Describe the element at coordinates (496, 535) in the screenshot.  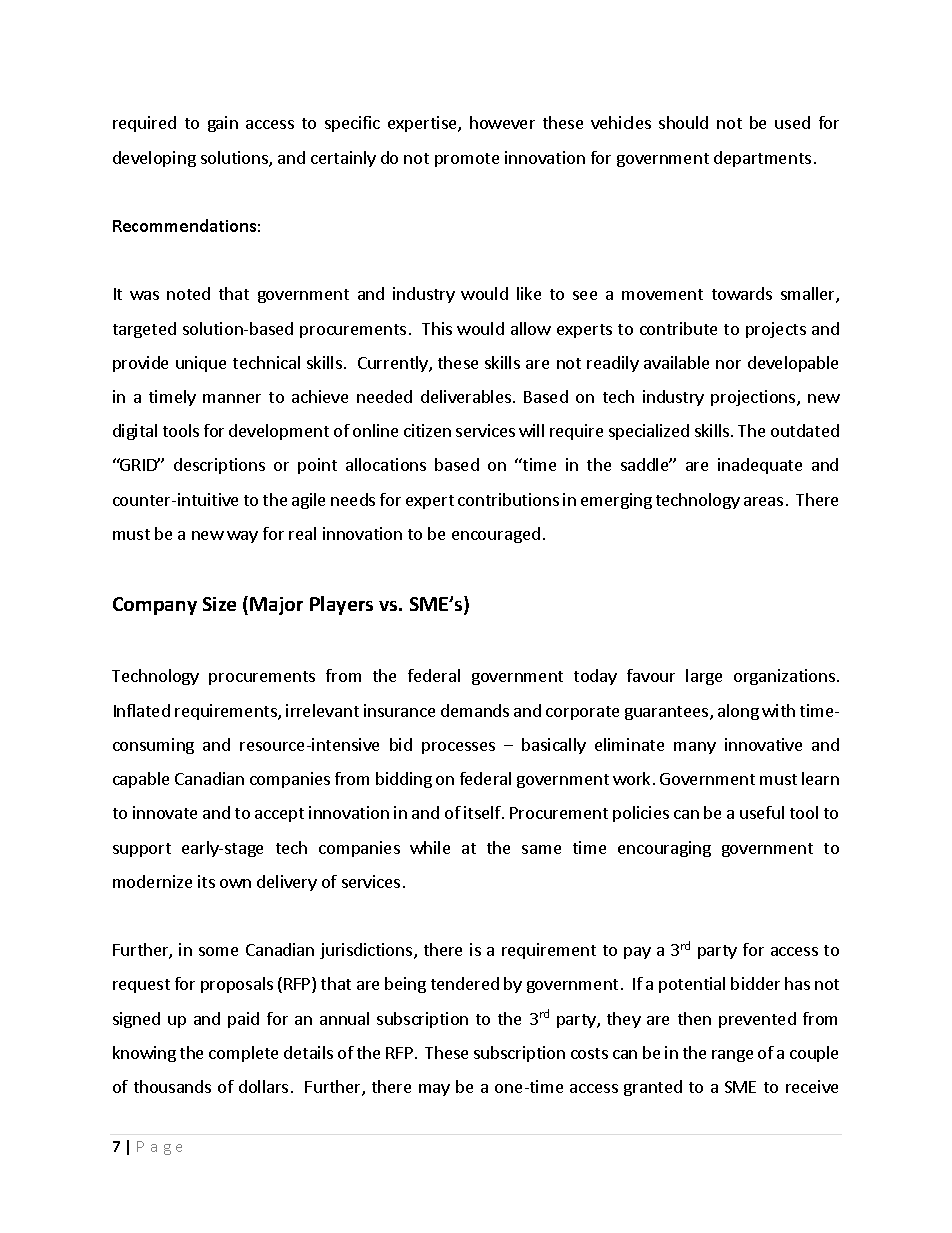
I see `encouraged` at that location.
